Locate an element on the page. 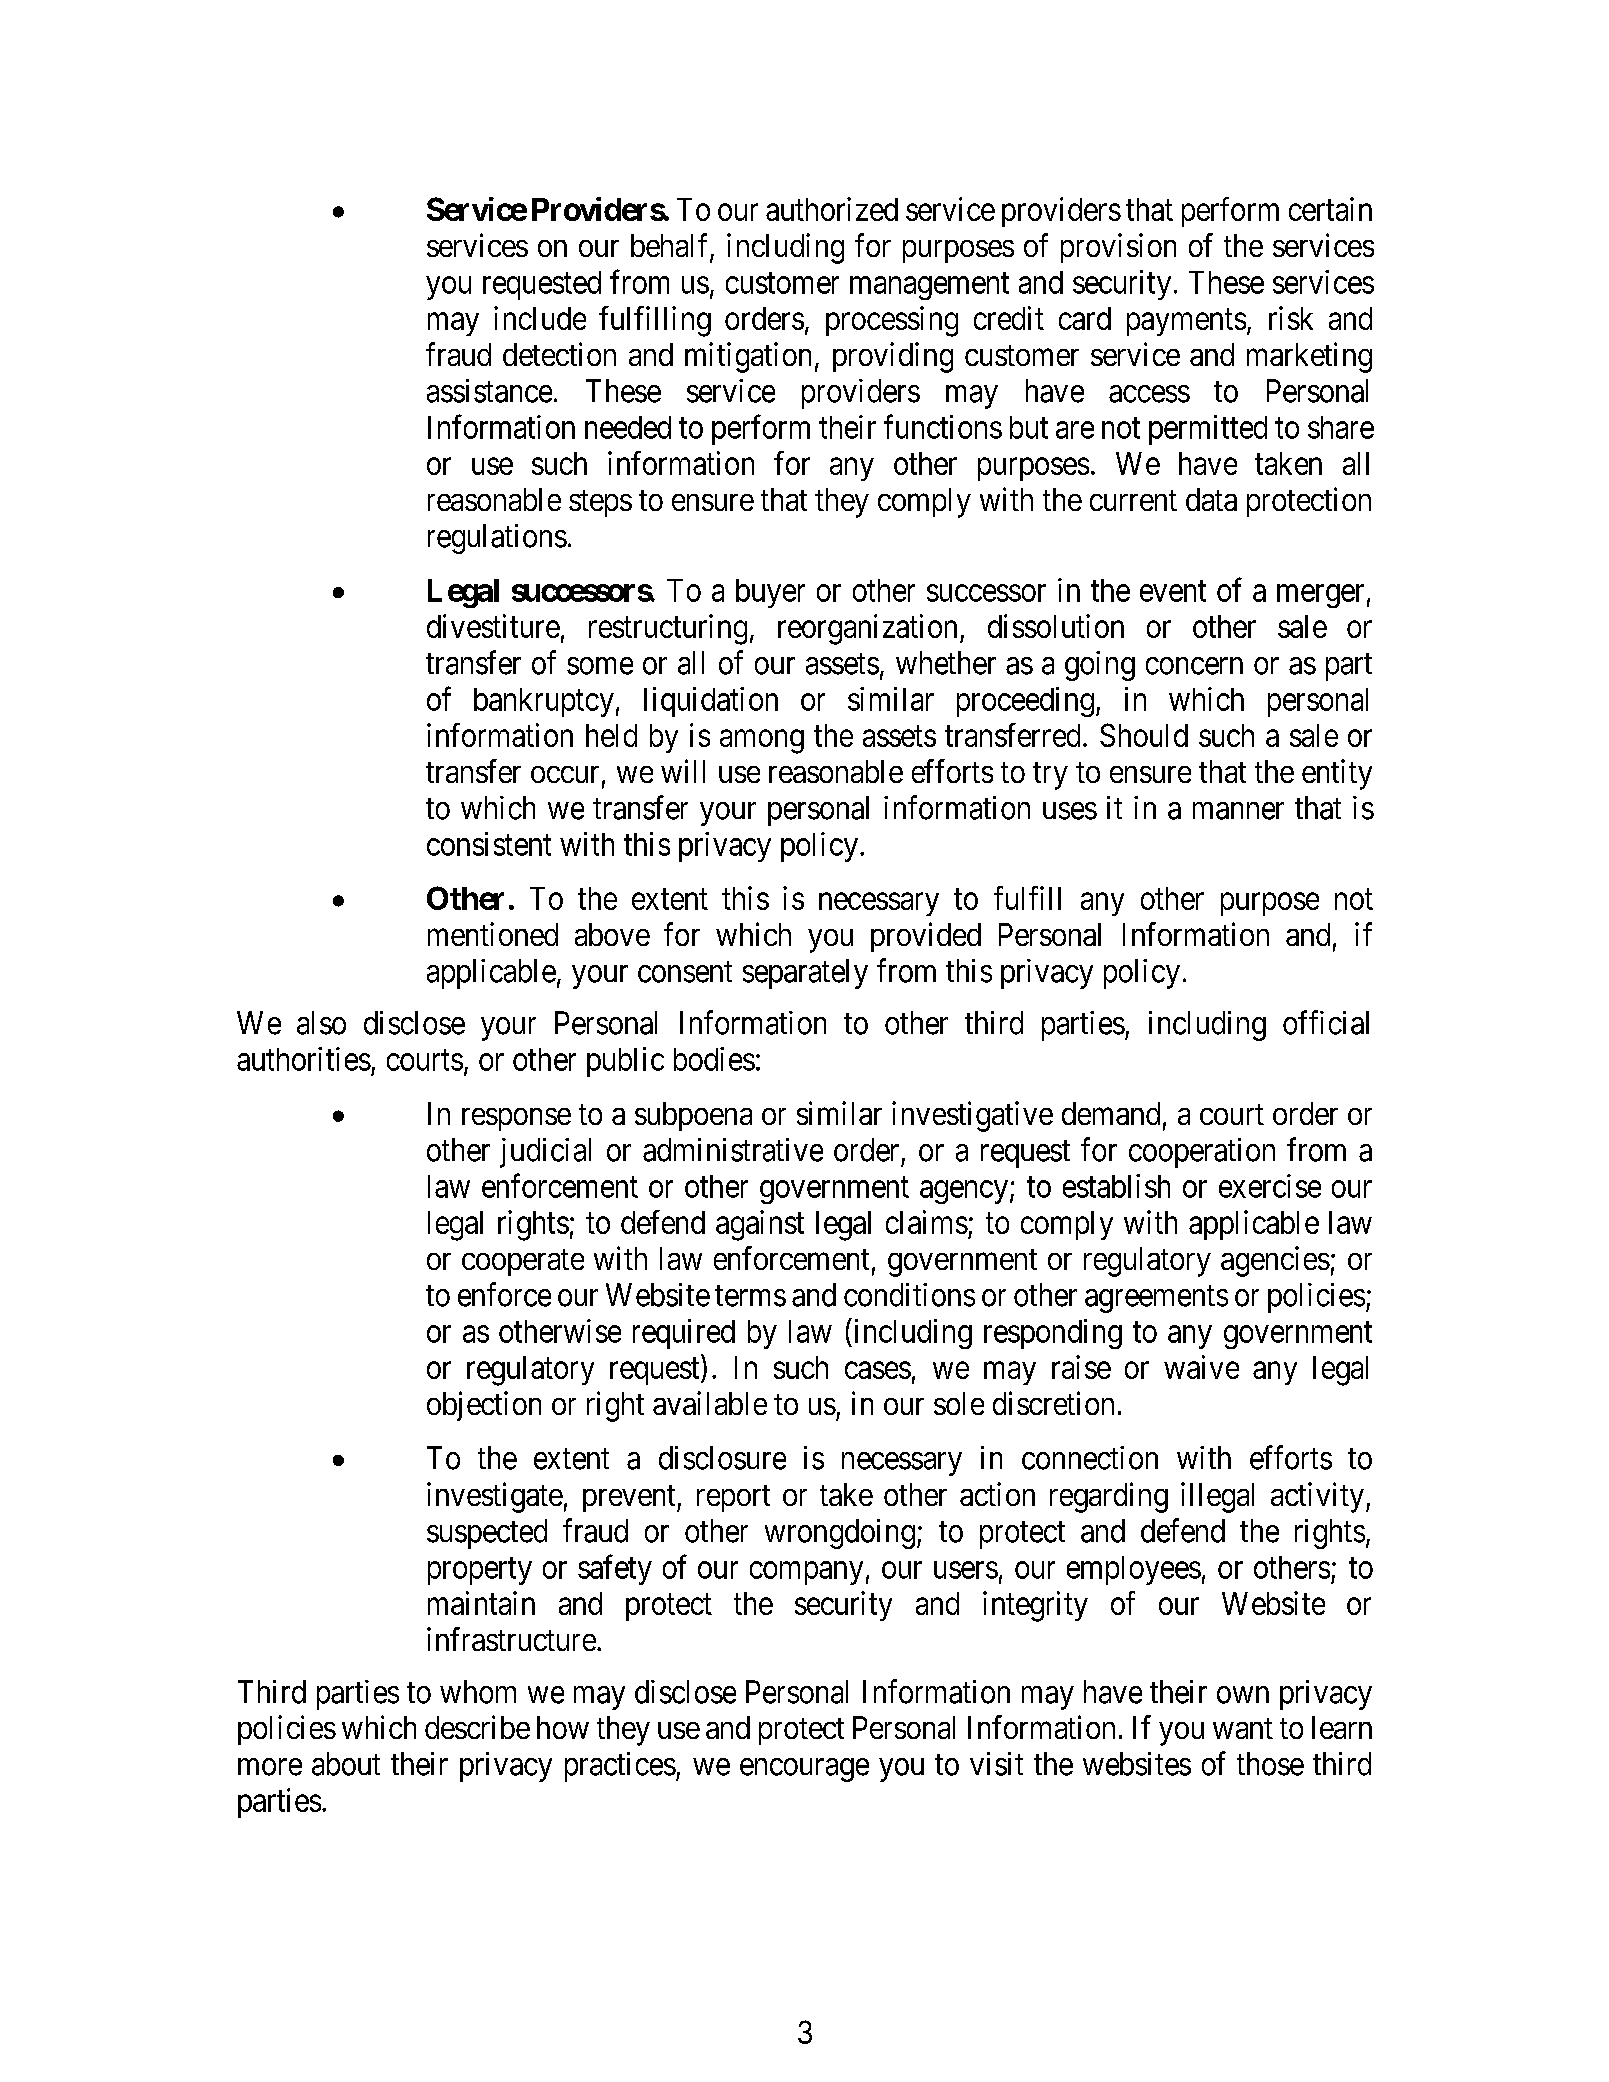  include is located at coordinates (540, 318).
